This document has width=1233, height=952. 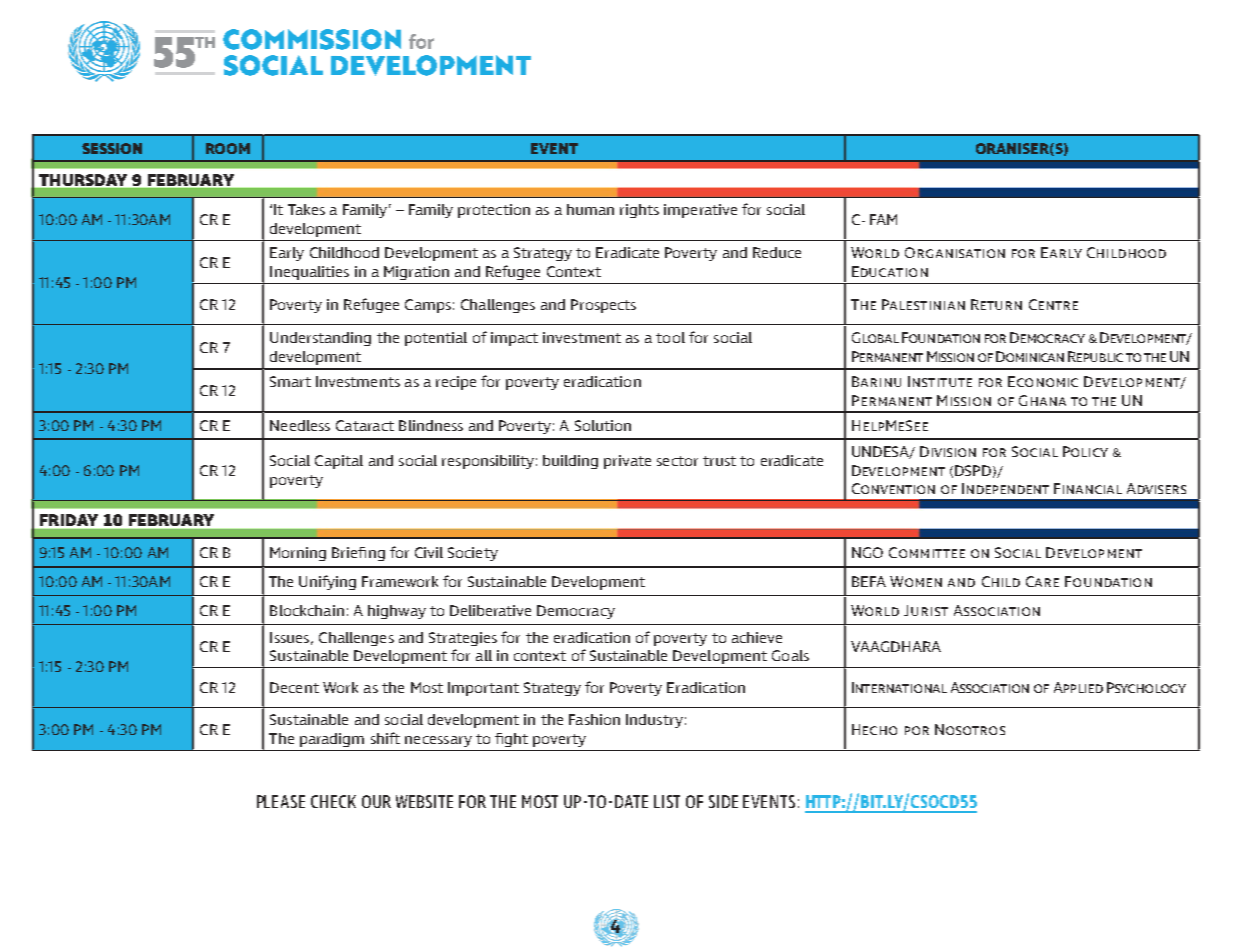 What do you see at coordinates (339, 462) in the document?
I see `Capital` at bounding box center [339, 462].
